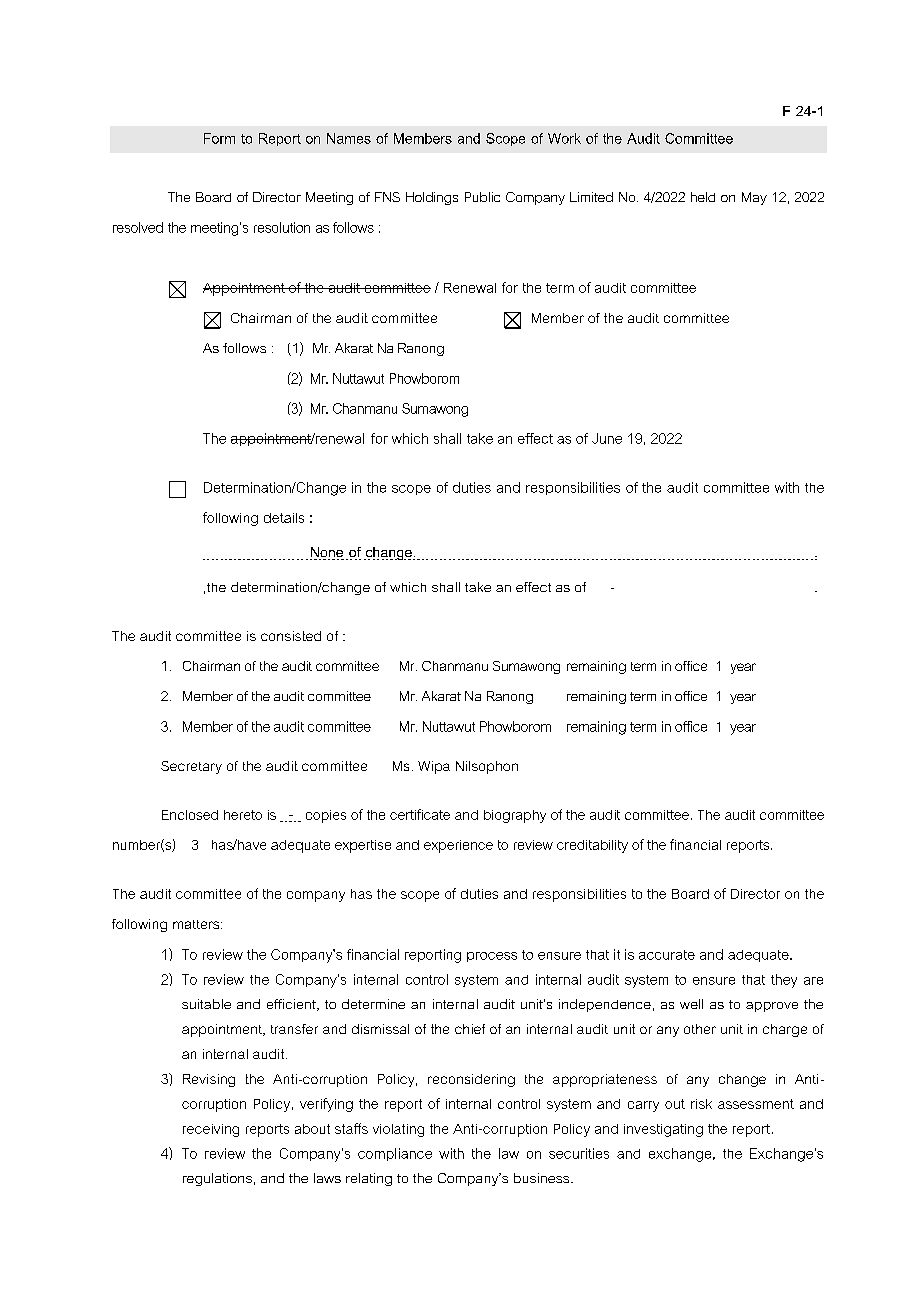 The height and width of the screenshot is (1308, 924). Describe the element at coordinates (703, 197) in the screenshot. I see `held` at that location.
